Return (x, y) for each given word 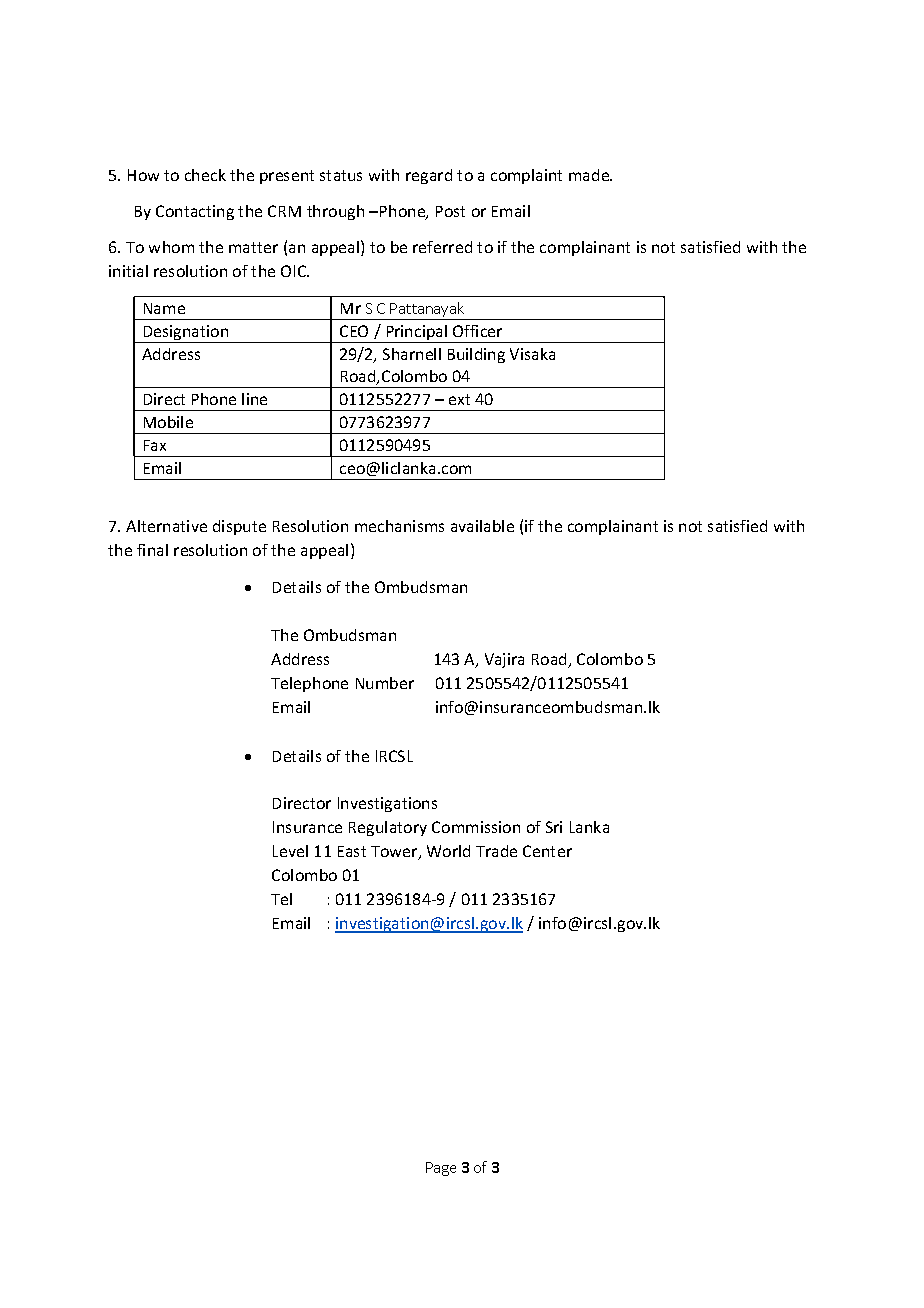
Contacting (195, 212)
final (152, 550)
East (352, 851)
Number (385, 683)
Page (441, 1169)
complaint (526, 176)
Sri (554, 827)
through (335, 212)
